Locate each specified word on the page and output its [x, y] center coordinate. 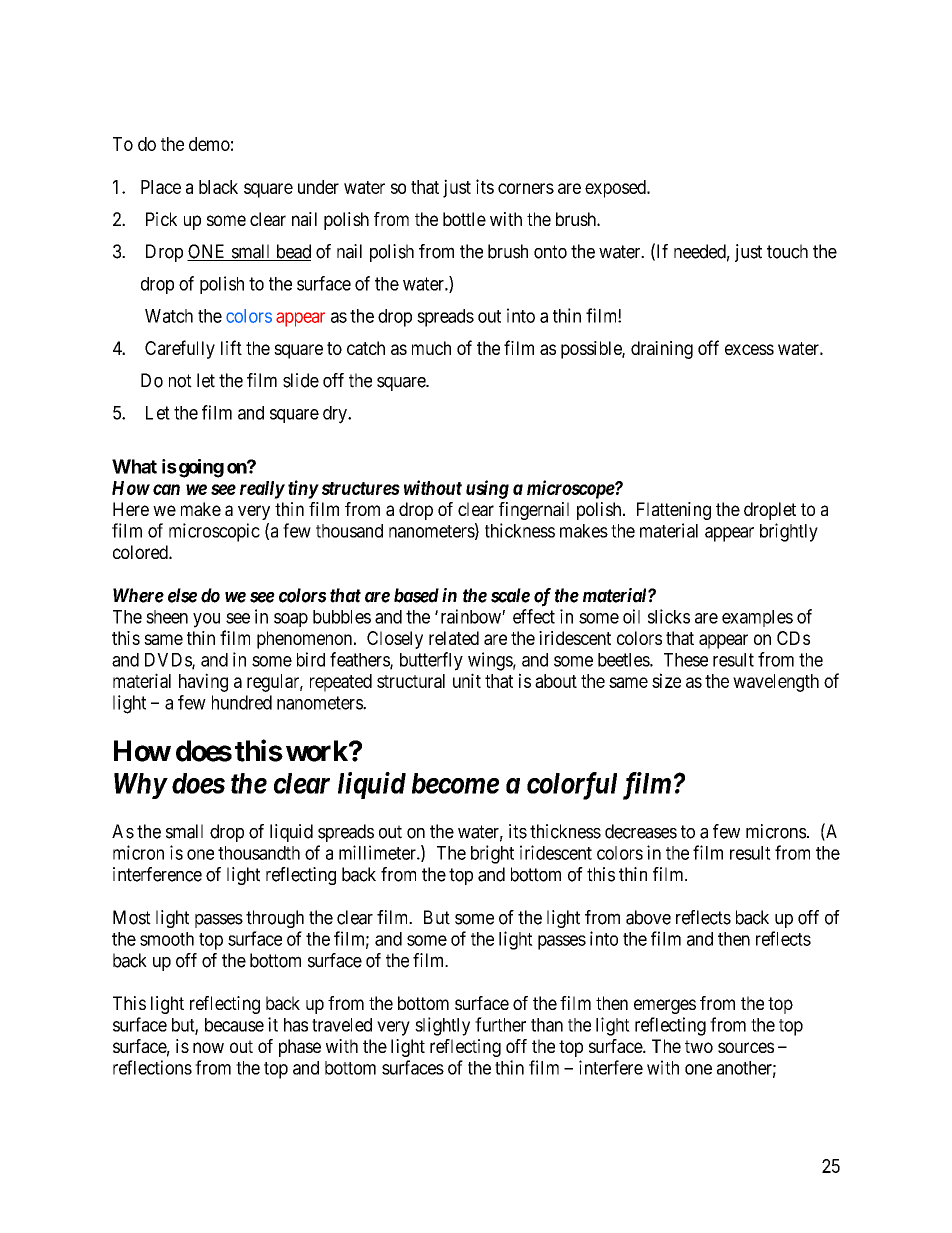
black [218, 187]
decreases [641, 831]
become [455, 783]
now [208, 1047]
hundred [242, 702]
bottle [464, 219]
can [166, 489]
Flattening [674, 511]
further [500, 1024]
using [487, 489]
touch [787, 251]
